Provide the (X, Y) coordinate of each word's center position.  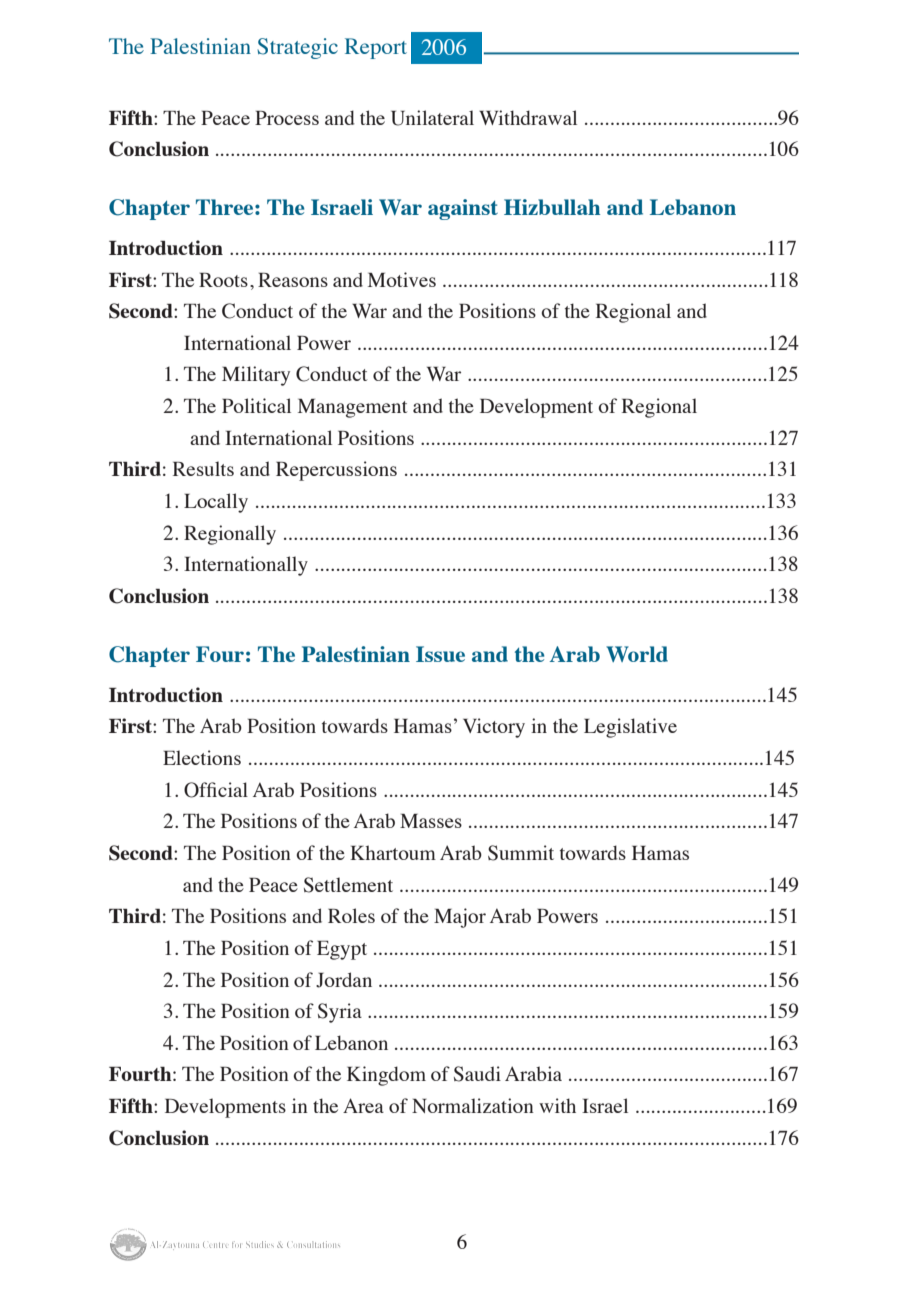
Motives (402, 279)
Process (287, 118)
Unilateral (432, 118)
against (463, 209)
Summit (521, 853)
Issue (440, 654)
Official (216, 790)
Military (256, 376)
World (637, 654)
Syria (340, 1013)
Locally (216, 503)
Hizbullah (552, 207)
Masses (431, 821)
